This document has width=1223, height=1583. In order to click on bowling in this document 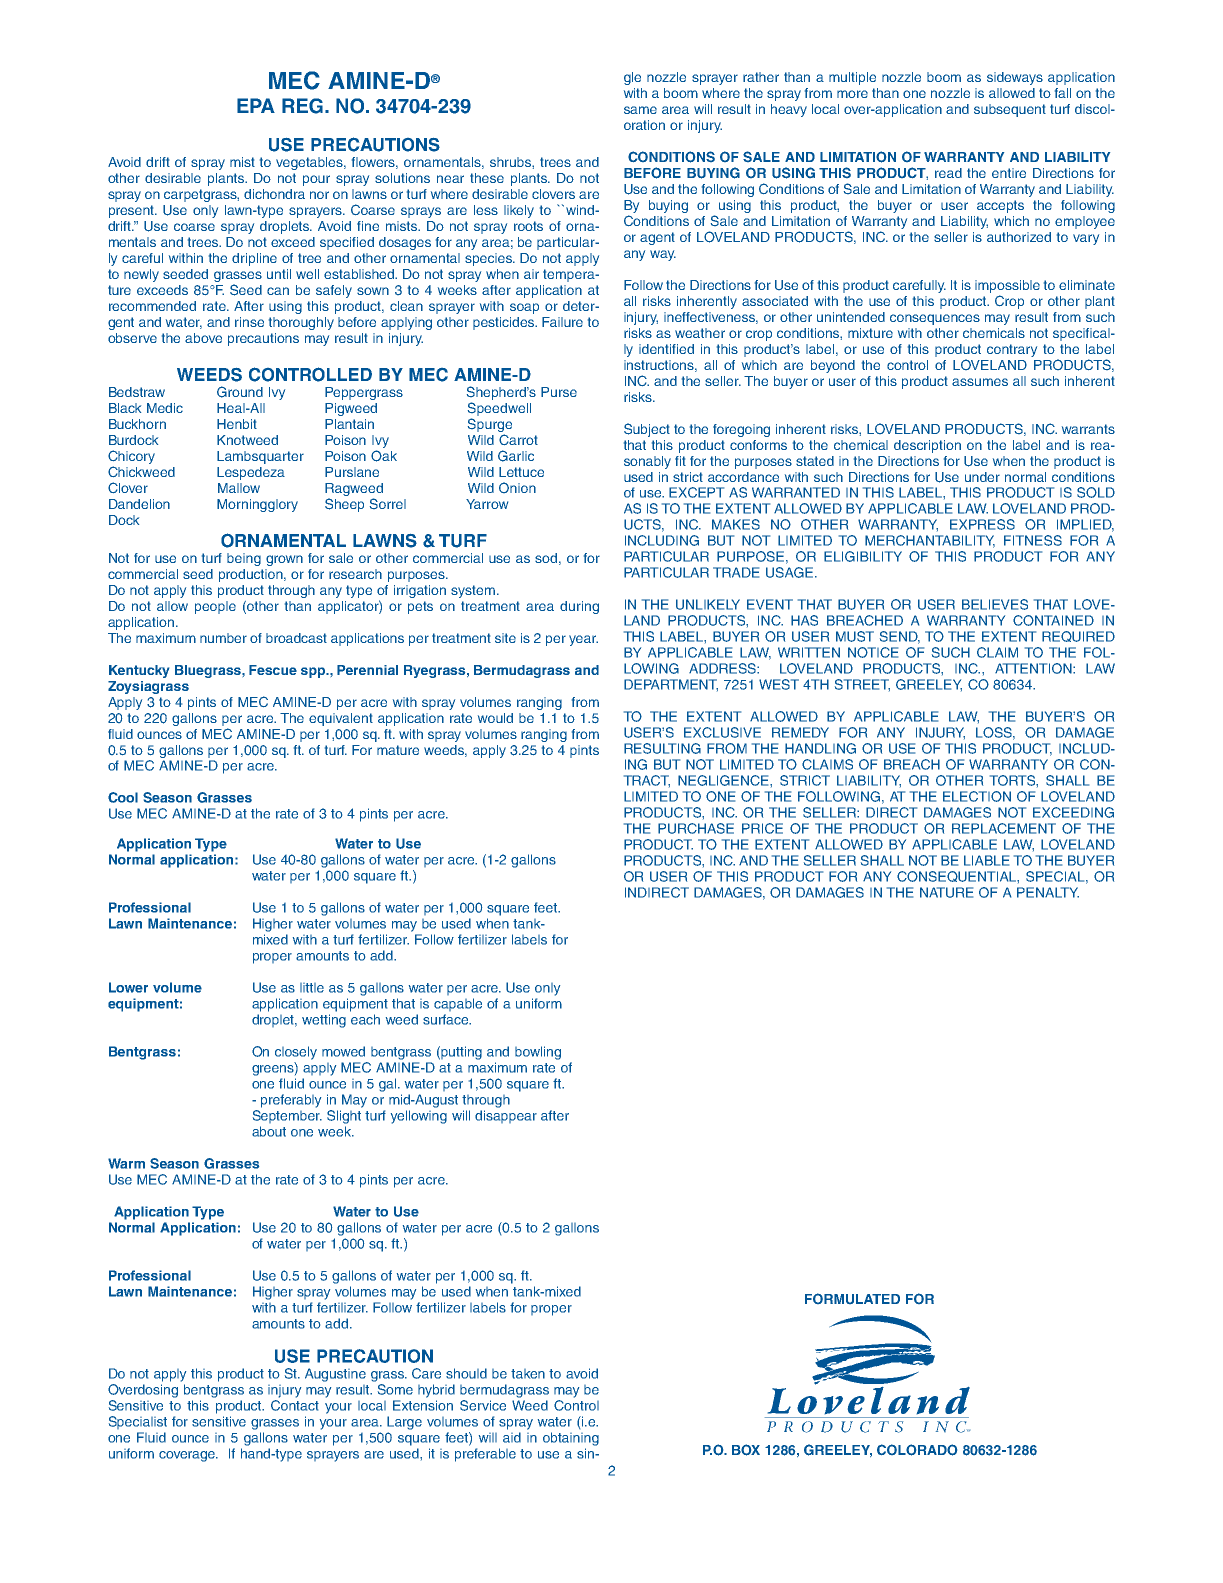, I will do `click(538, 1053)`.
